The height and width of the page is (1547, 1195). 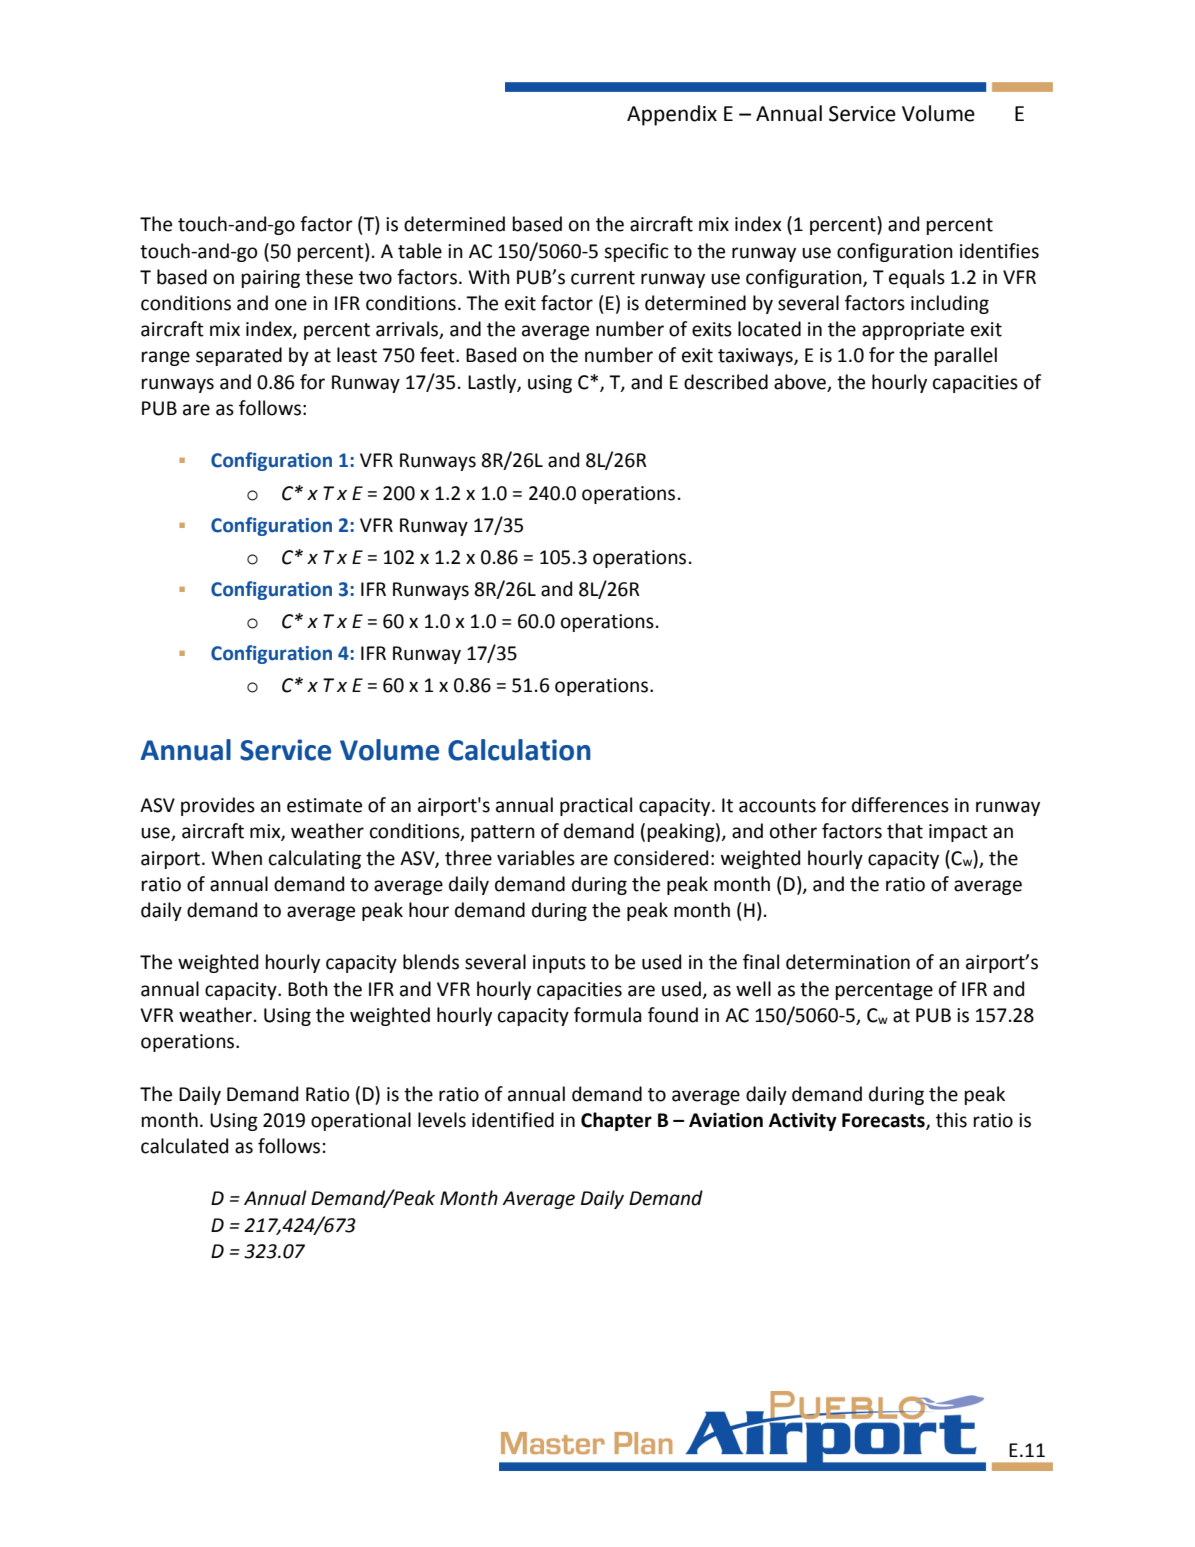 What do you see at coordinates (184, 1146) in the page?
I see `calculated` at bounding box center [184, 1146].
